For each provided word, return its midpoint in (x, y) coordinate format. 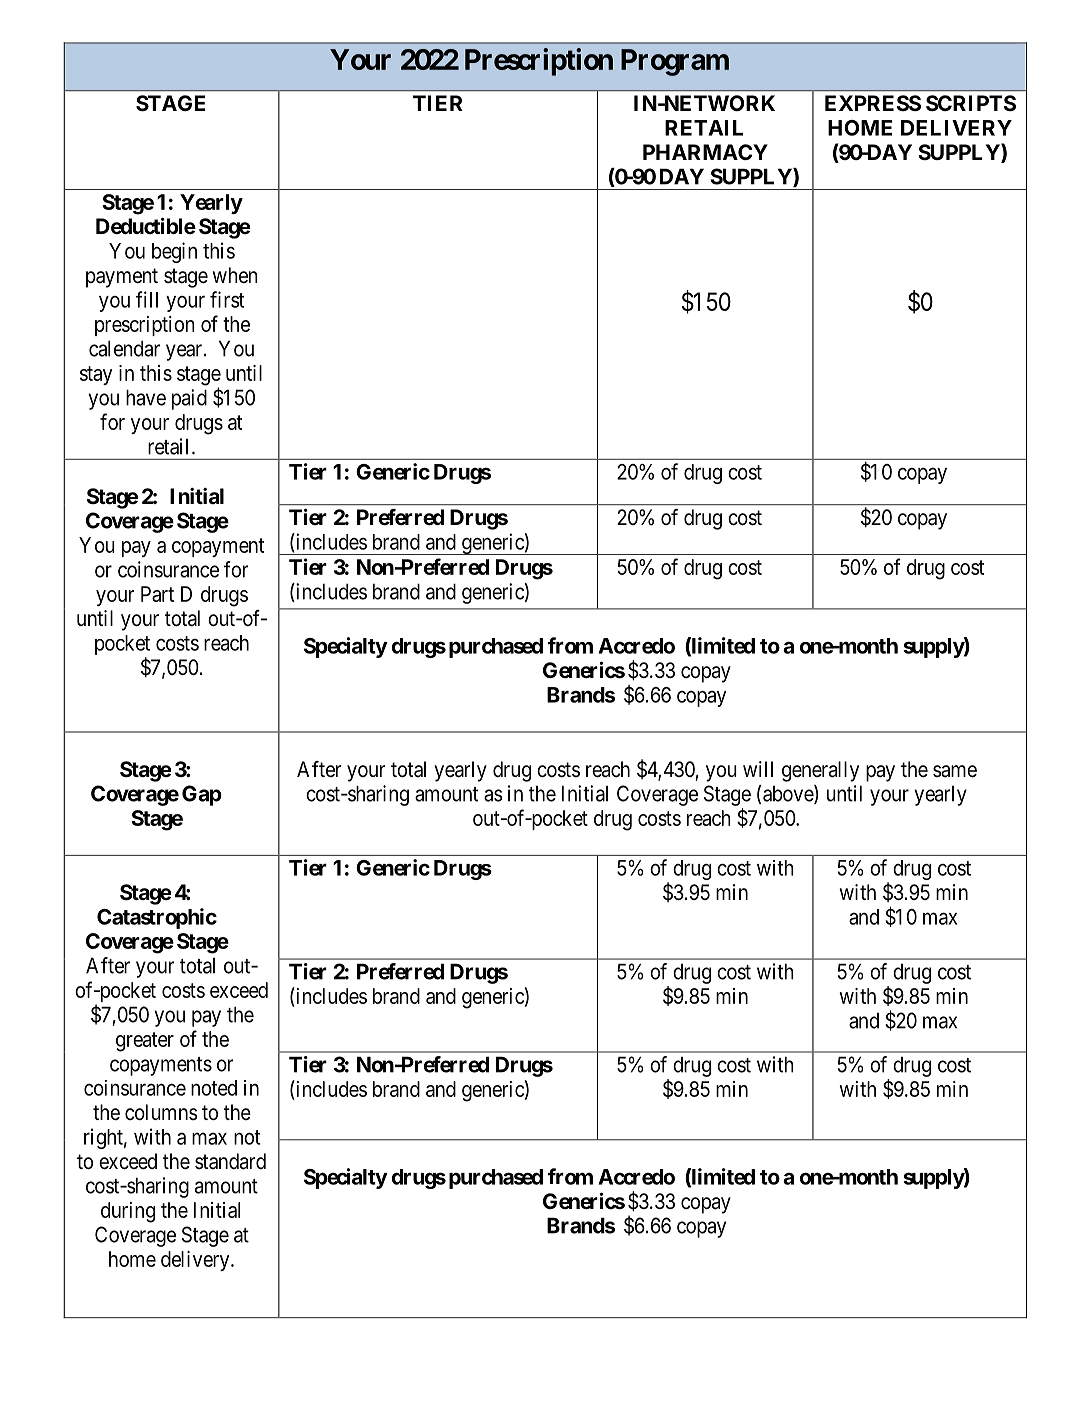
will (758, 769)
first (227, 299)
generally (820, 771)
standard (230, 1161)
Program (675, 62)
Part (157, 594)
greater (145, 1042)
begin (174, 252)
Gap (202, 795)
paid (189, 399)
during (128, 1212)
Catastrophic (157, 918)
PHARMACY (705, 152)
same (955, 771)
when (235, 275)
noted (214, 1088)
